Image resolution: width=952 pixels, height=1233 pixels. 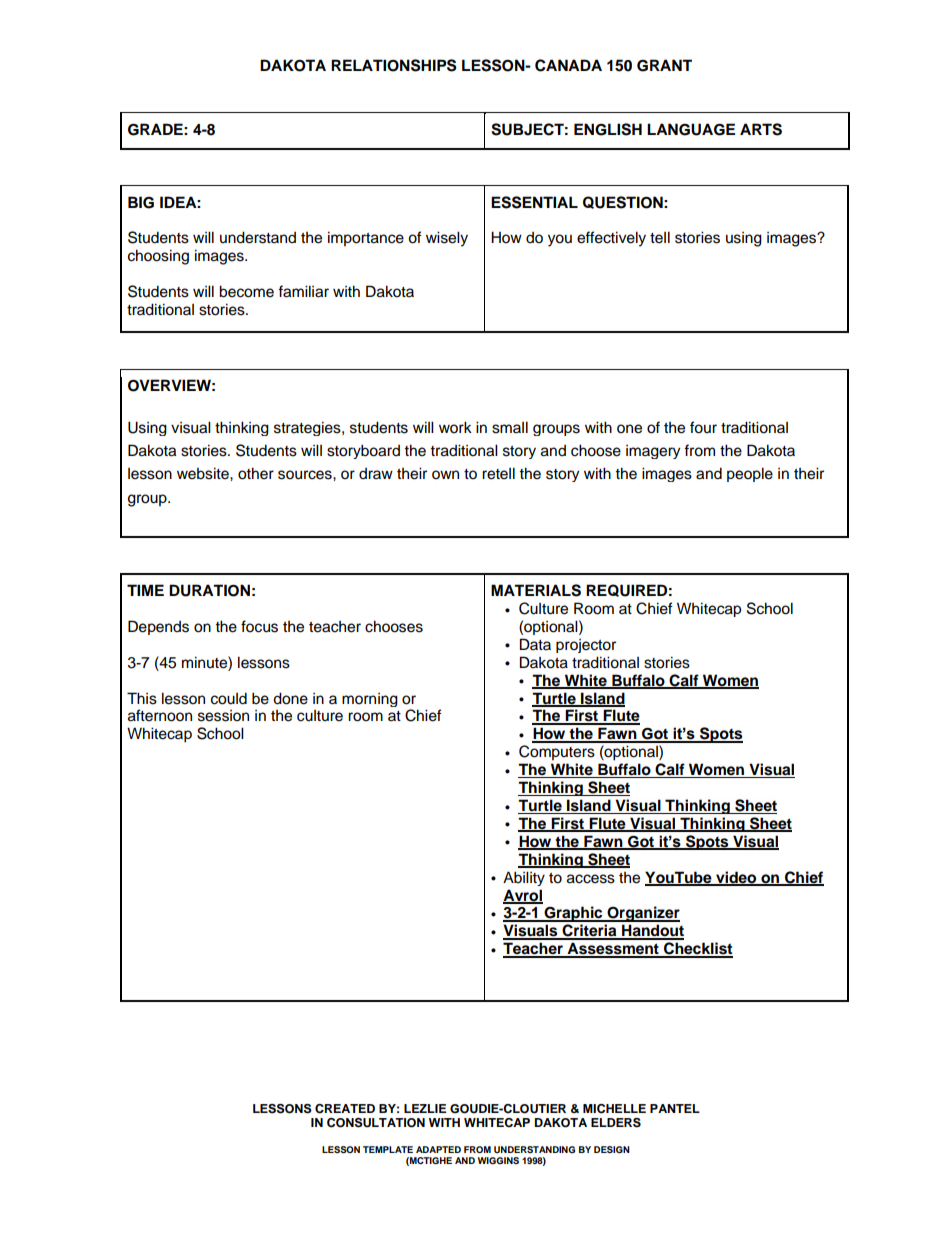 I want to click on session, so click(x=223, y=716).
